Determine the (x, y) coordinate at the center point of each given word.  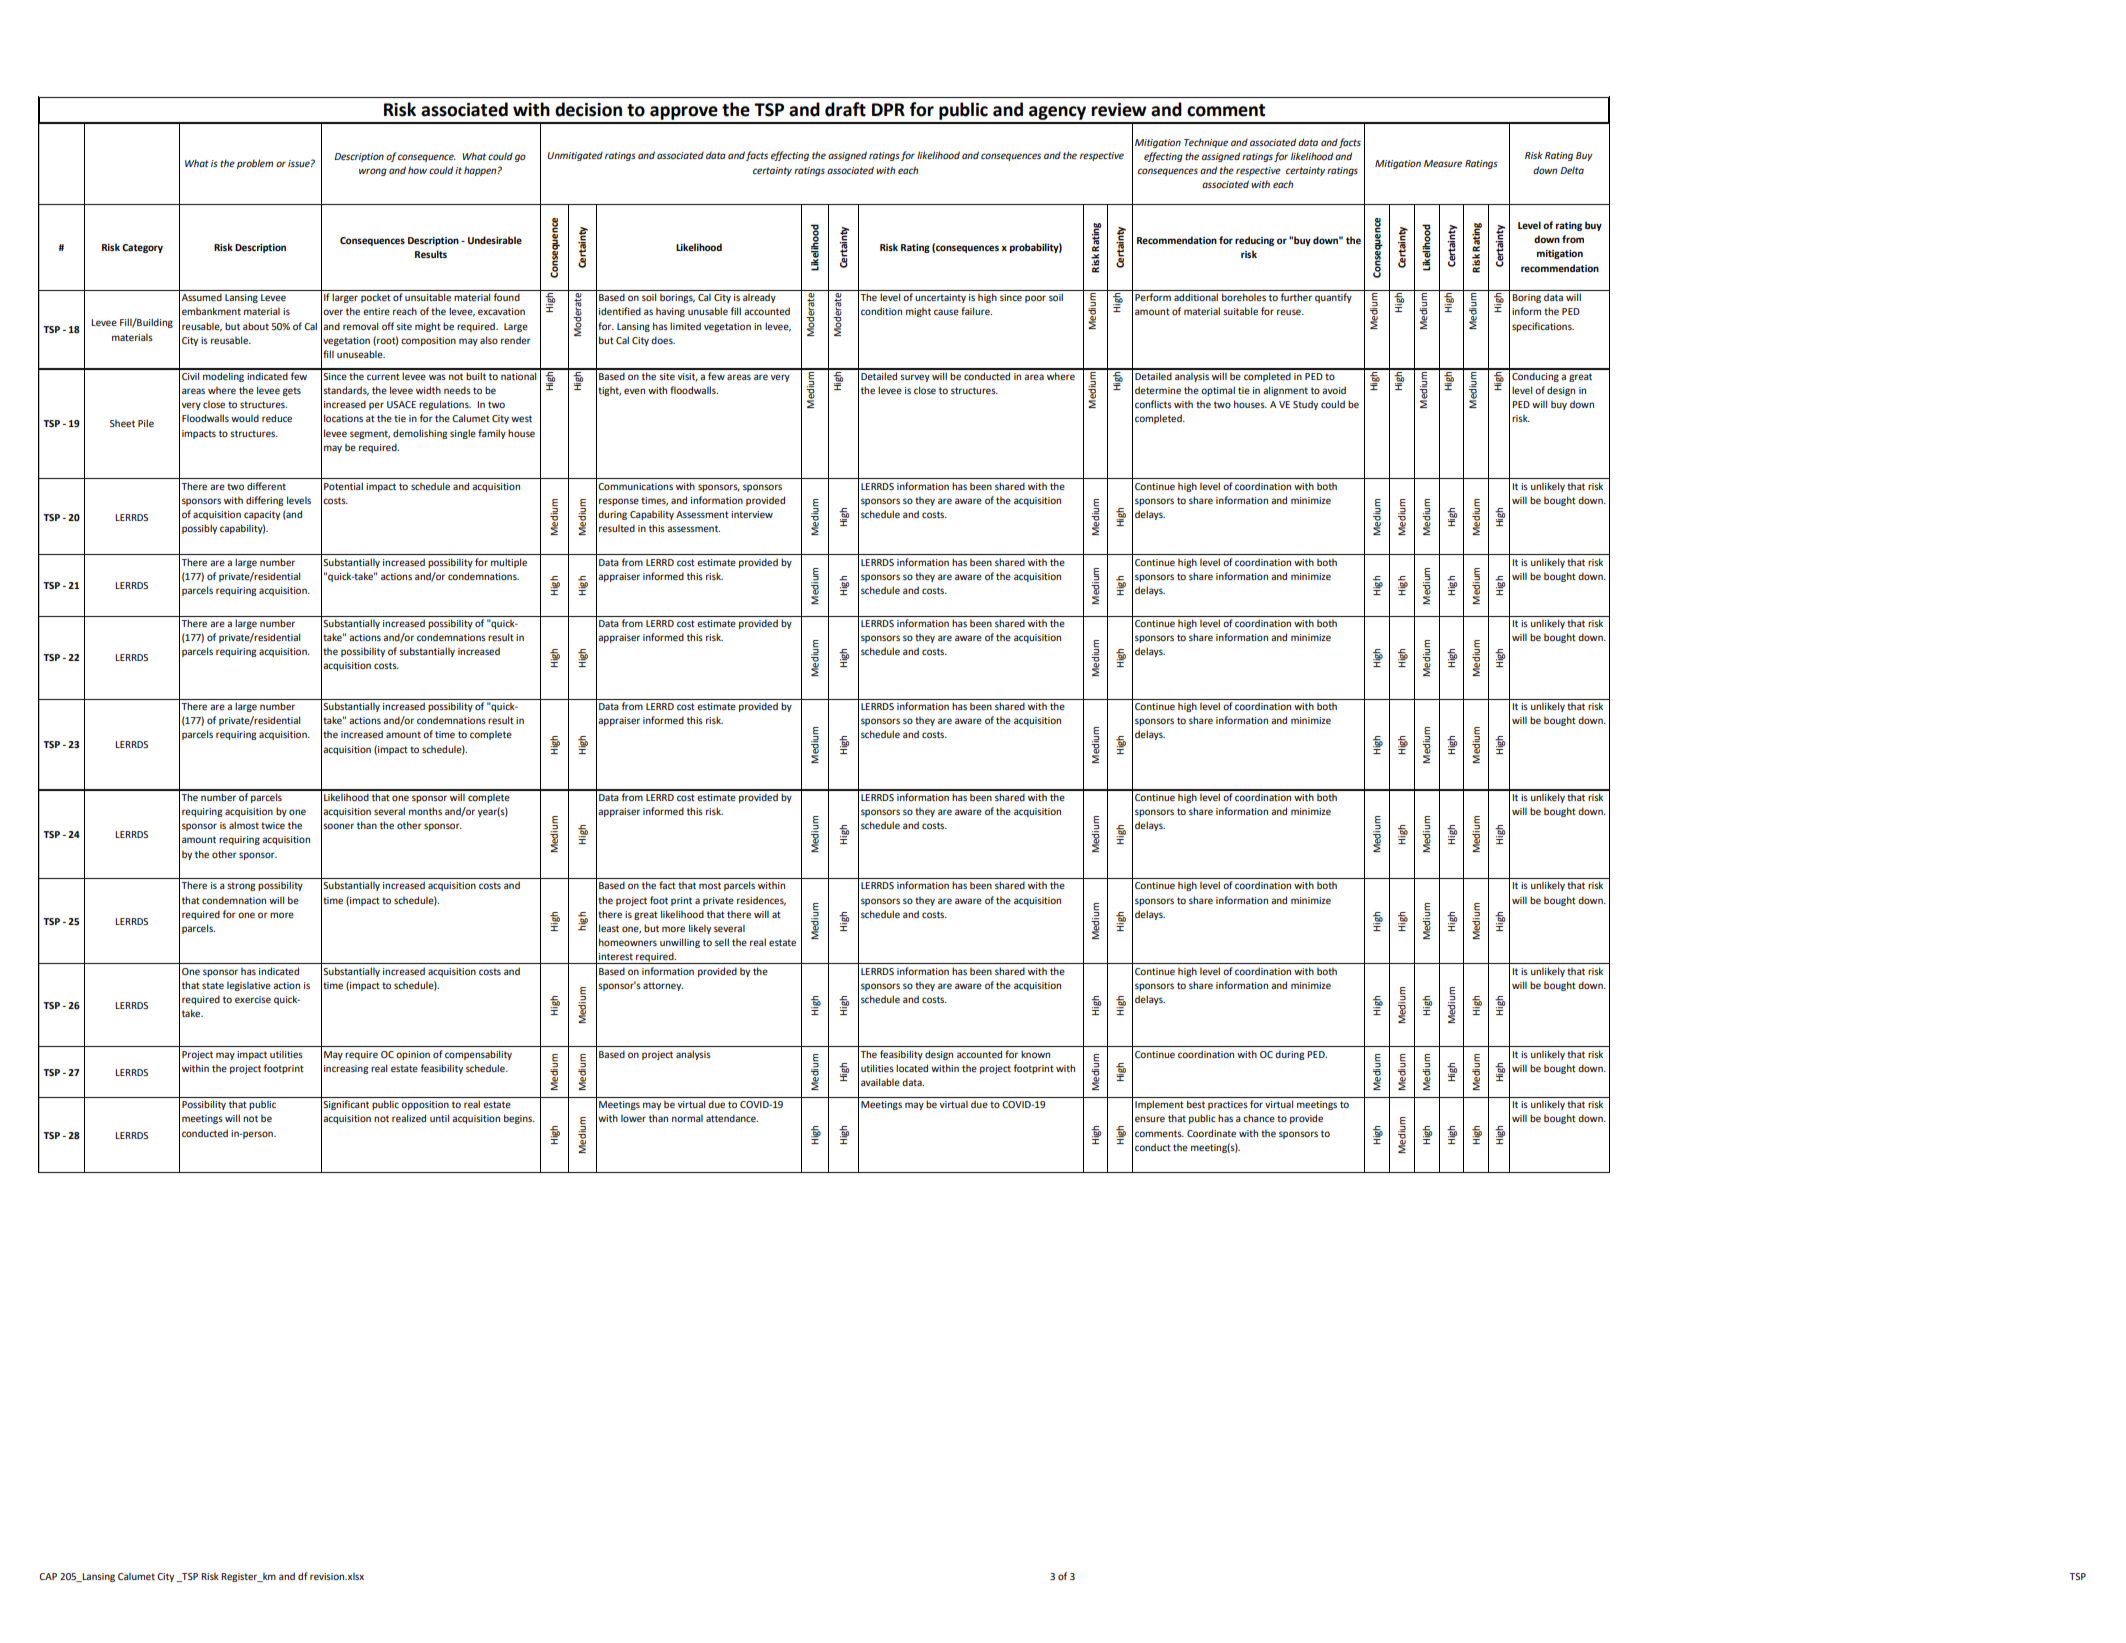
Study (1305, 405)
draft (845, 109)
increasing (346, 1069)
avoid (1334, 390)
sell (722, 942)
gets (292, 391)
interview (752, 514)
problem (255, 164)
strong (241, 886)
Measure (1443, 163)
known (1035, 1054)
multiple (509, 563)
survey (915, 378)
